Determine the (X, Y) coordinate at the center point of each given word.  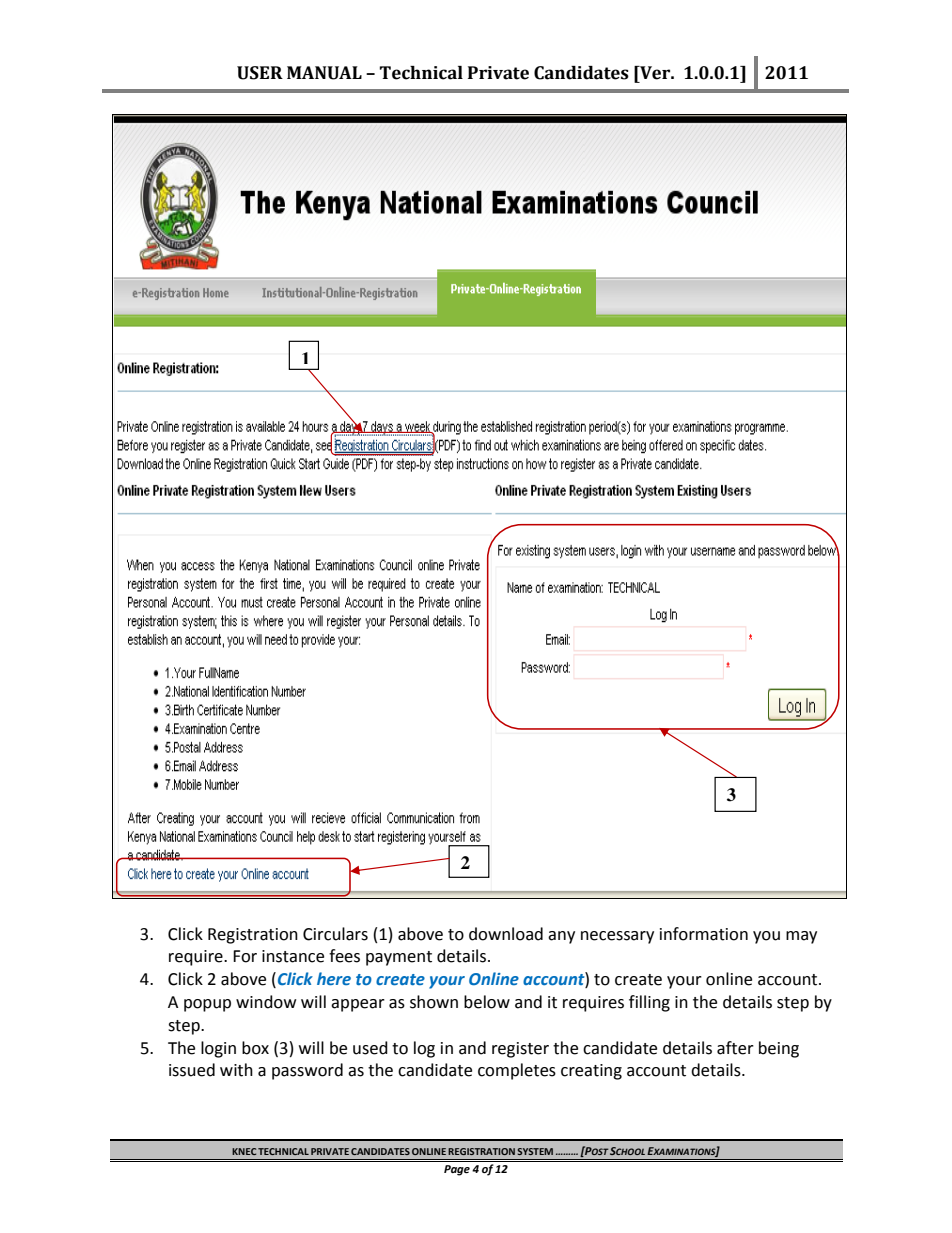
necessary (617, 937)
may (801, 937)
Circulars (335, 934)
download (506, 934)
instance (293, 956)
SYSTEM (535, 1151)
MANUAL (324, 73)
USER (260, 73)
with (236, 1070)
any (561, 937)
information (704, 934)
